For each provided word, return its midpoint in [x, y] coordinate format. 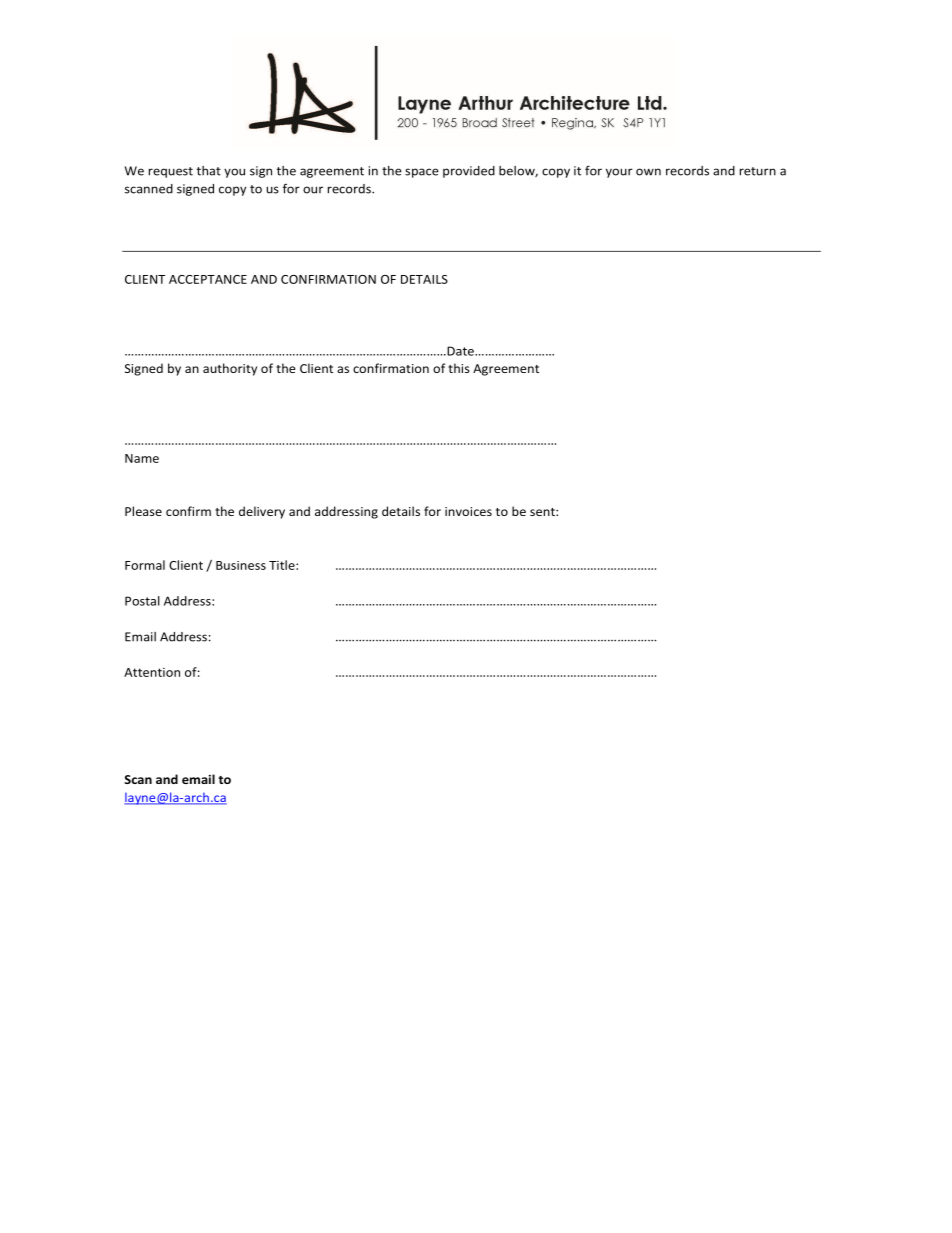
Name [142, 458]
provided [469, 172]
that [209, 171]
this [459, 368]
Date [460, 351]
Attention [152, 672]
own [648, 172]
